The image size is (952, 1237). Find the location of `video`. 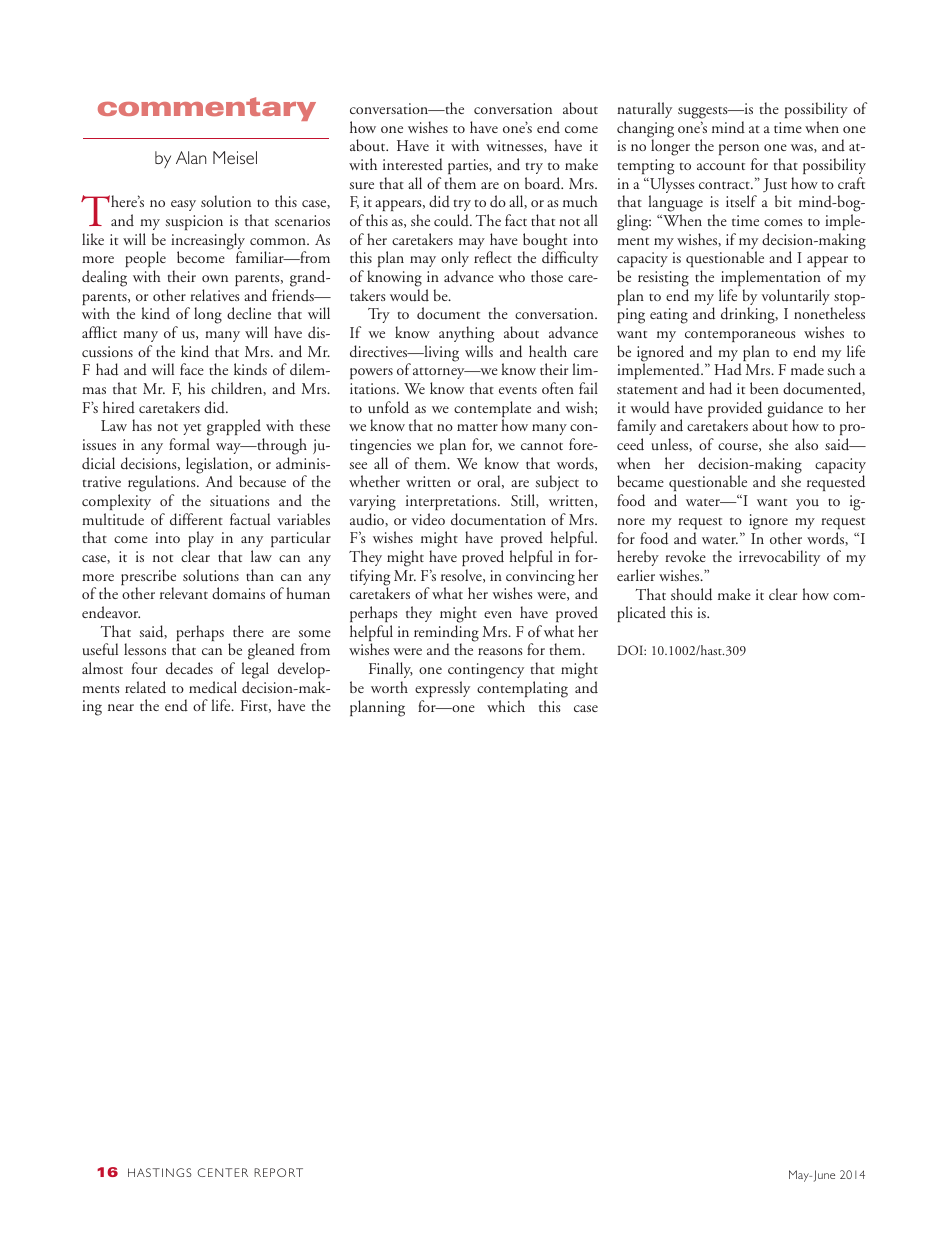

video is located at coordinates (428, 519).
